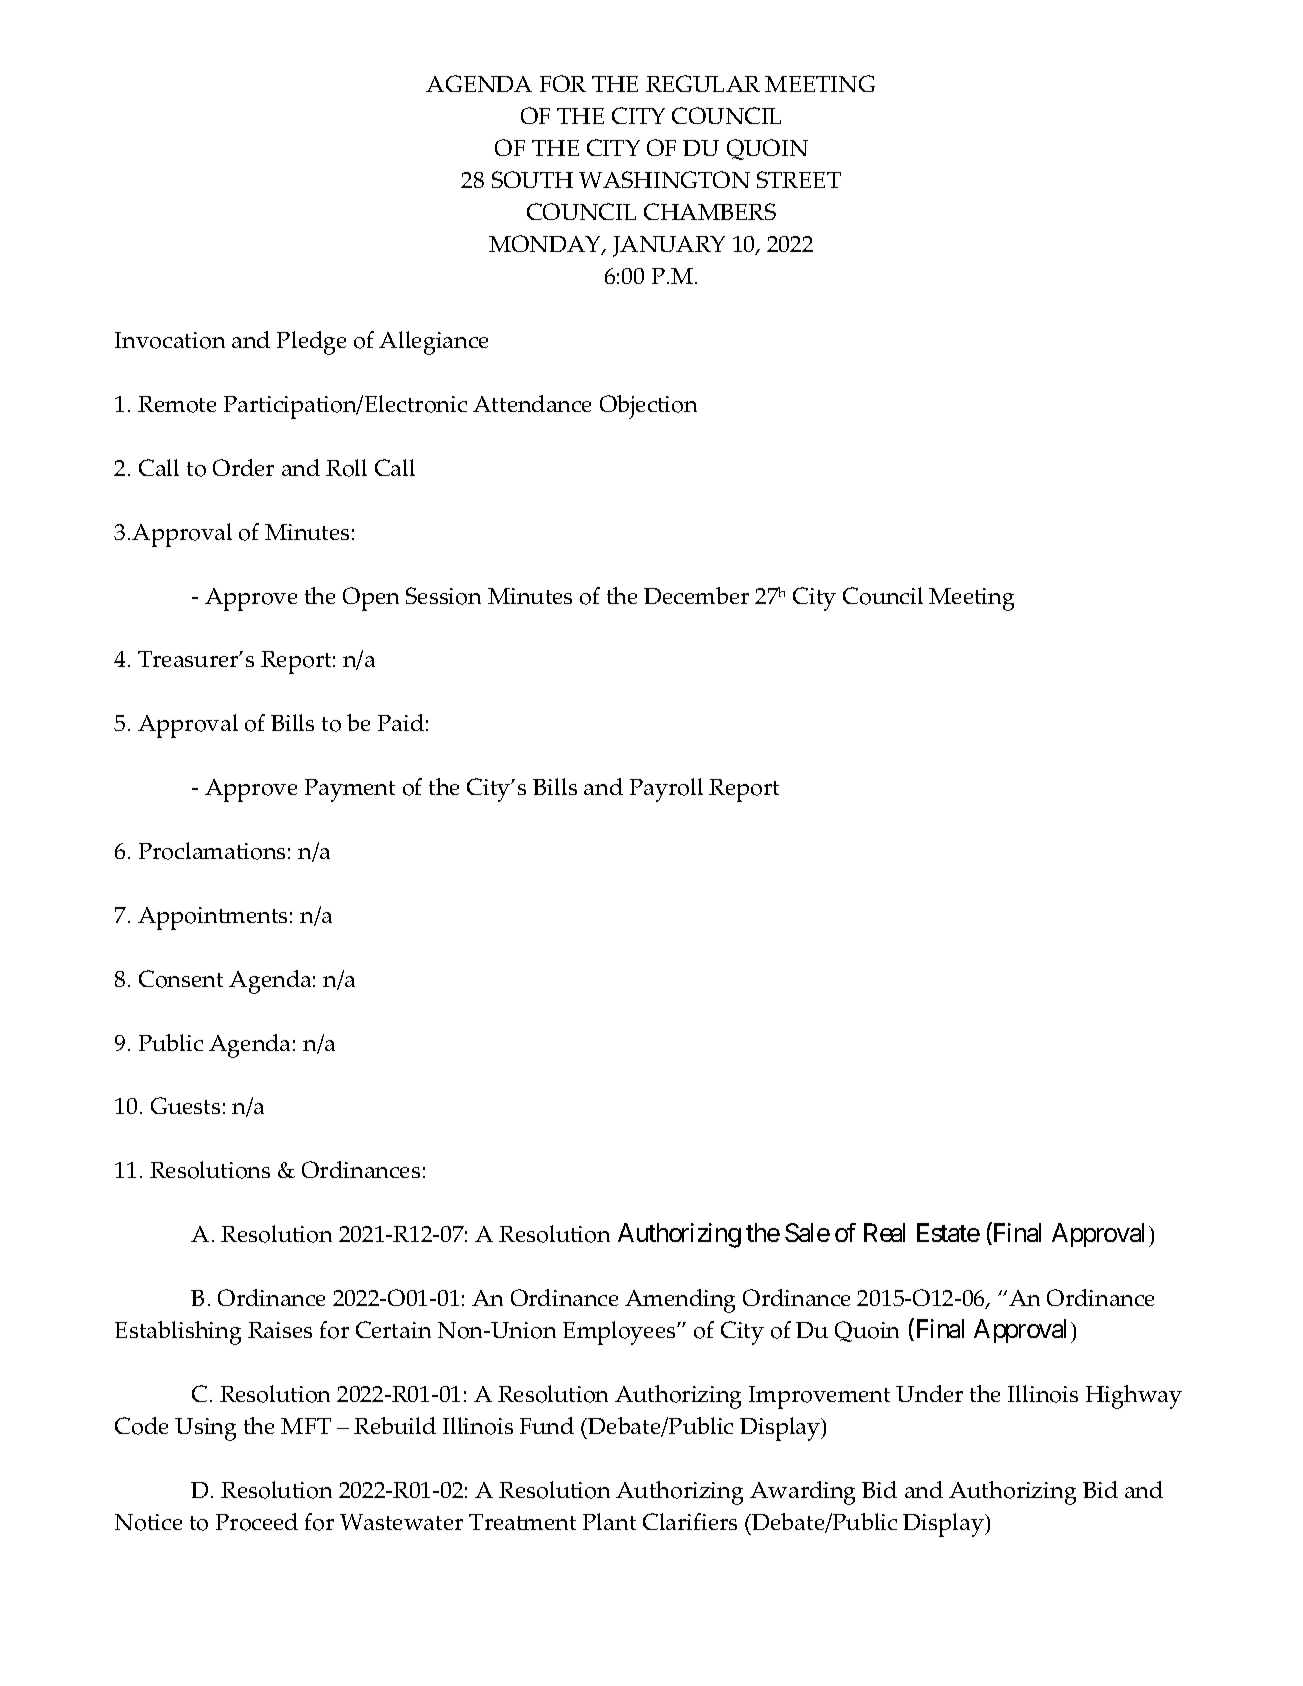 The height and width of the screenshot is (1686, 1303). What do you see at coordinates (664, 179) in the screenshot?
I see `WASHINGTON` at bounding box center [664, 179].
